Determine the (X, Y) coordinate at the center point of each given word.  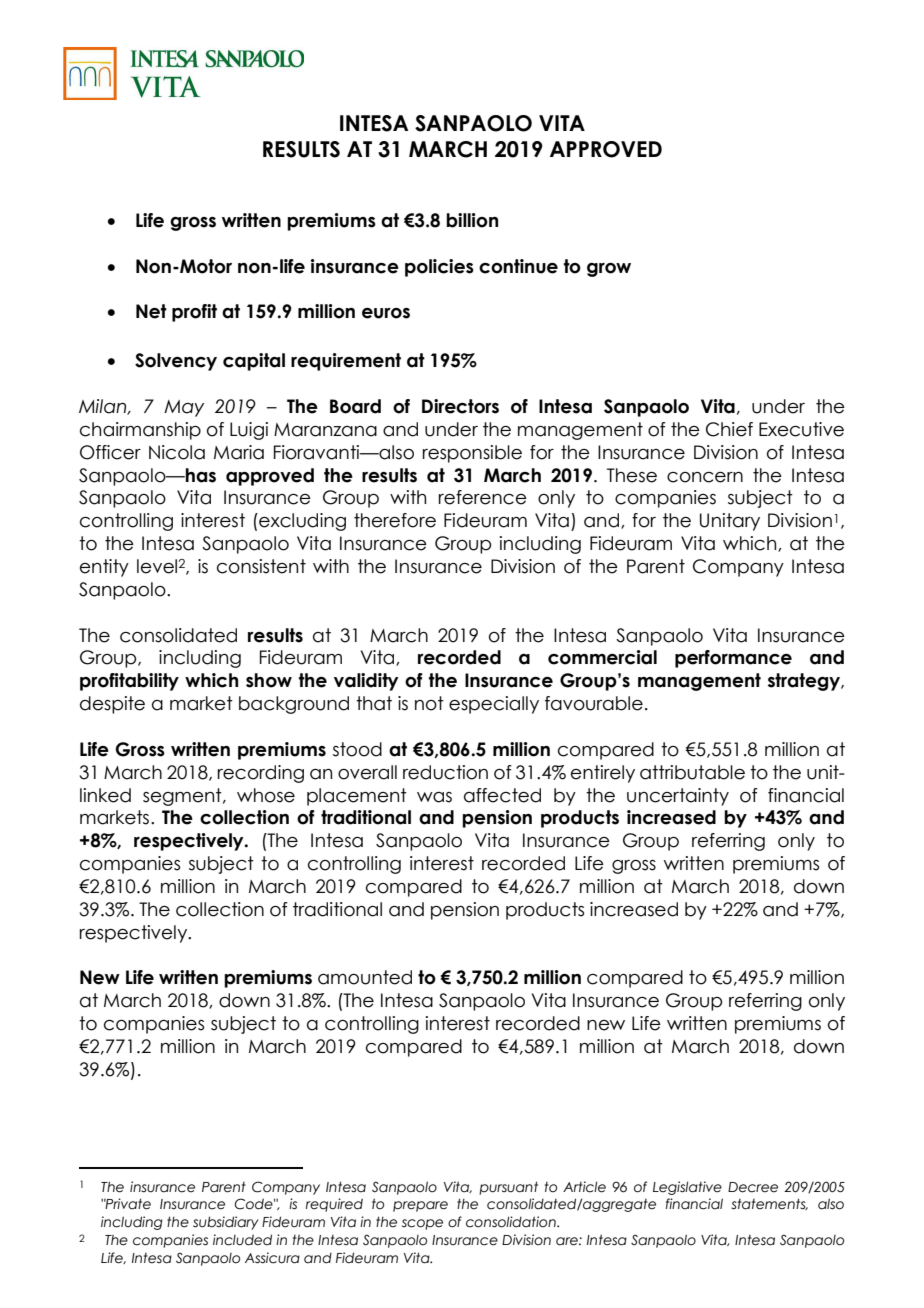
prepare (420, 1206)
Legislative (687, 1188)
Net (151, 311)
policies (439, 268)
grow (609, 270)
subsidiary (225, 1223)
